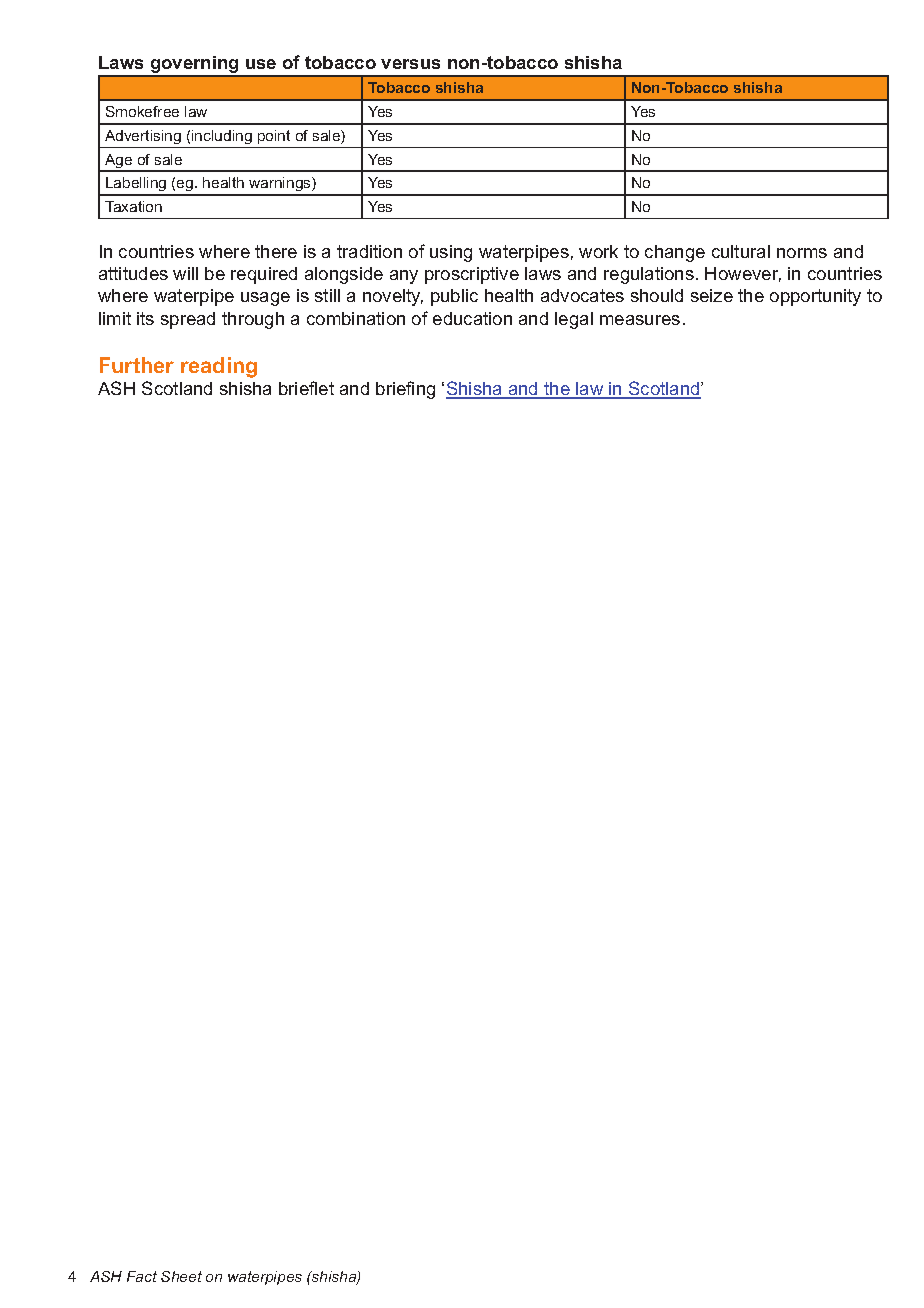 The width and height of the screenshot is (924, 1308). I want to click on including, so click(222, 137).
